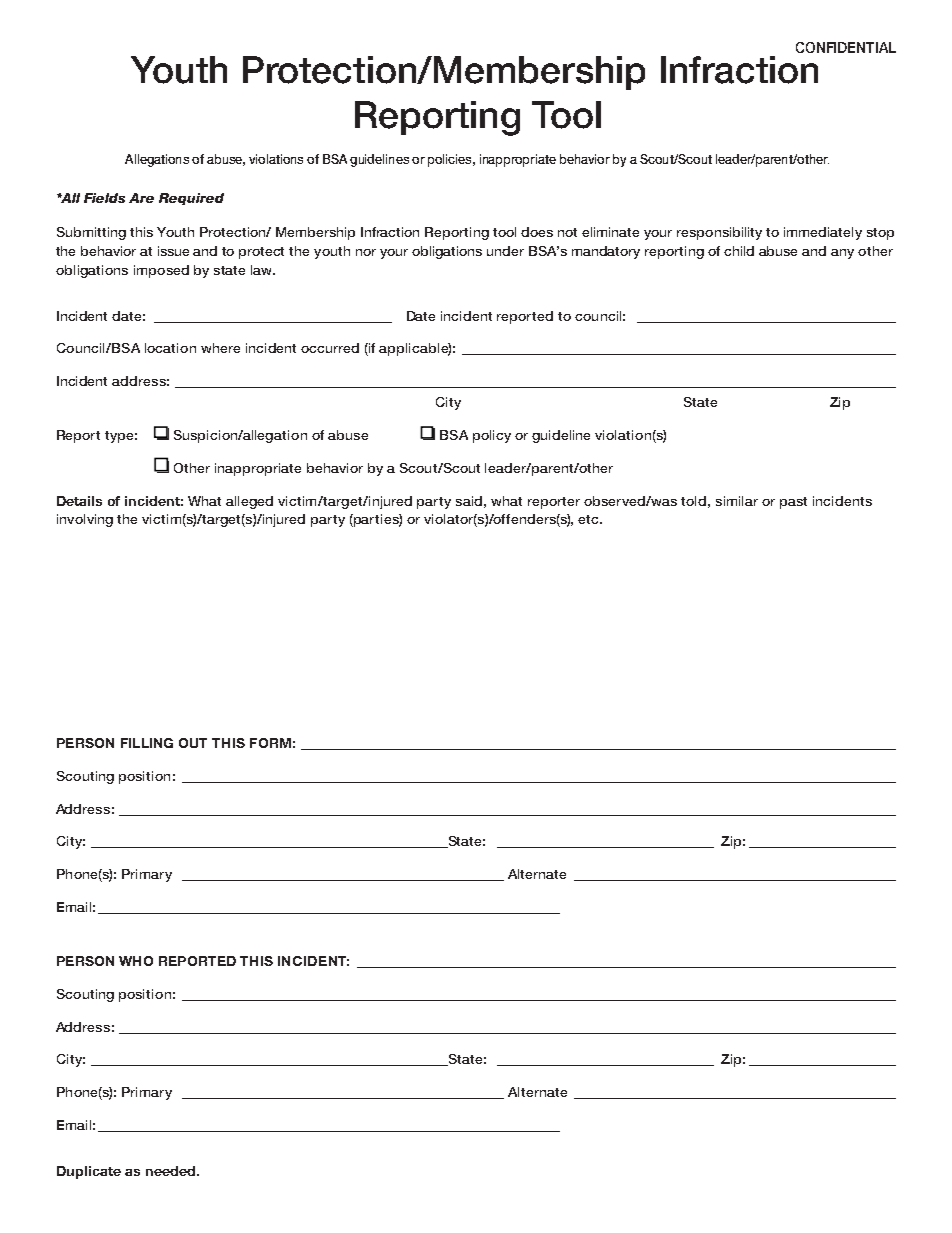 The height and width of the image is (1233, 952). What do you see at coordinates (191, 199) in the image?
I see `Required` at bounding box center [191, 199].
